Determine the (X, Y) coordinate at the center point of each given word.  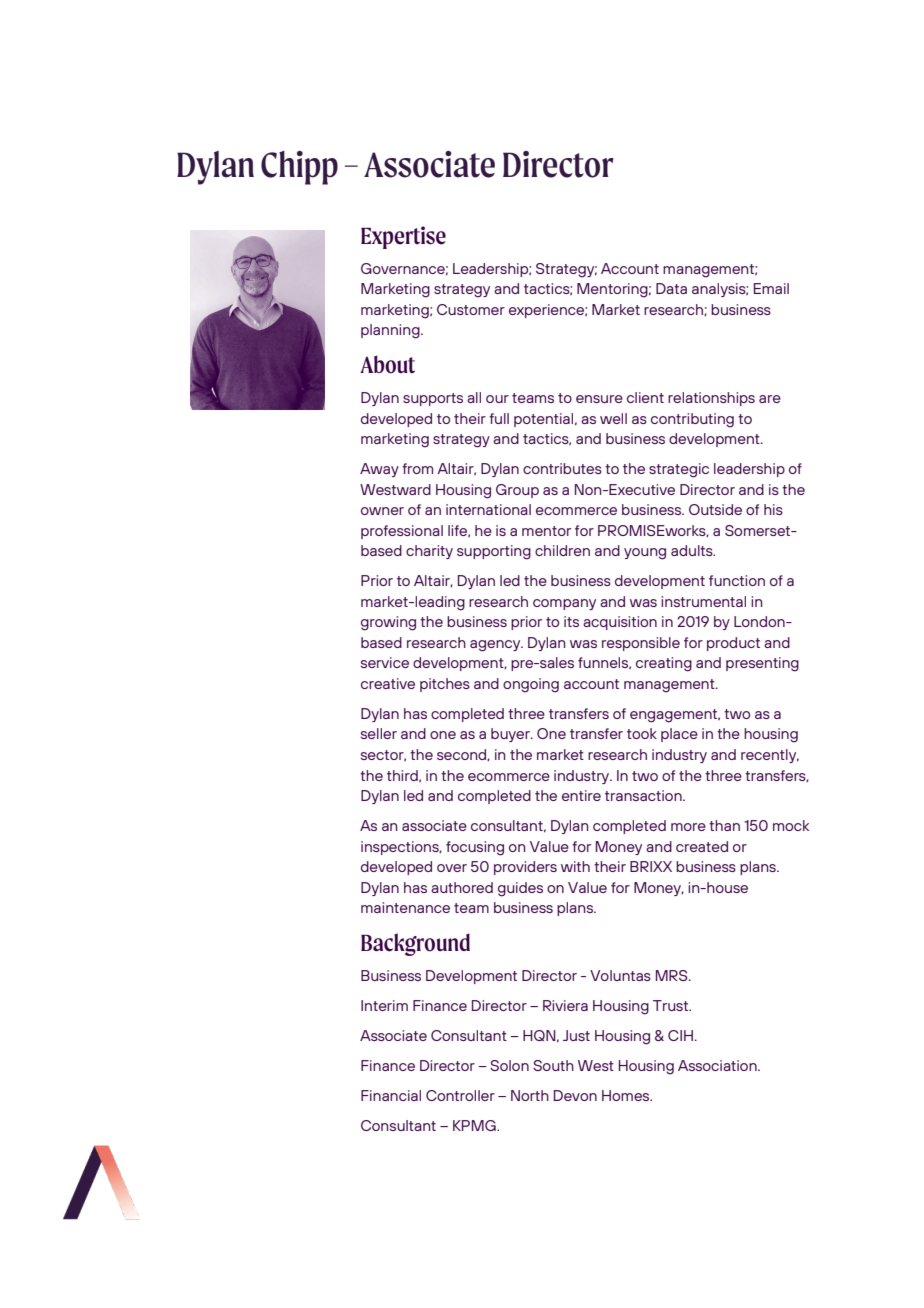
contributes (562, 468)
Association (718, 1065)
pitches (445, 685)
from (417, 468)
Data (671, 288)
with (575, 866)
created (702, 846)
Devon (575, 1095)
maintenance (405, 907)
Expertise (403, 237)
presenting (762, 664)
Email (771, 288)
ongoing (531, 685)
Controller (460, 1095)
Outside (715, 509)
